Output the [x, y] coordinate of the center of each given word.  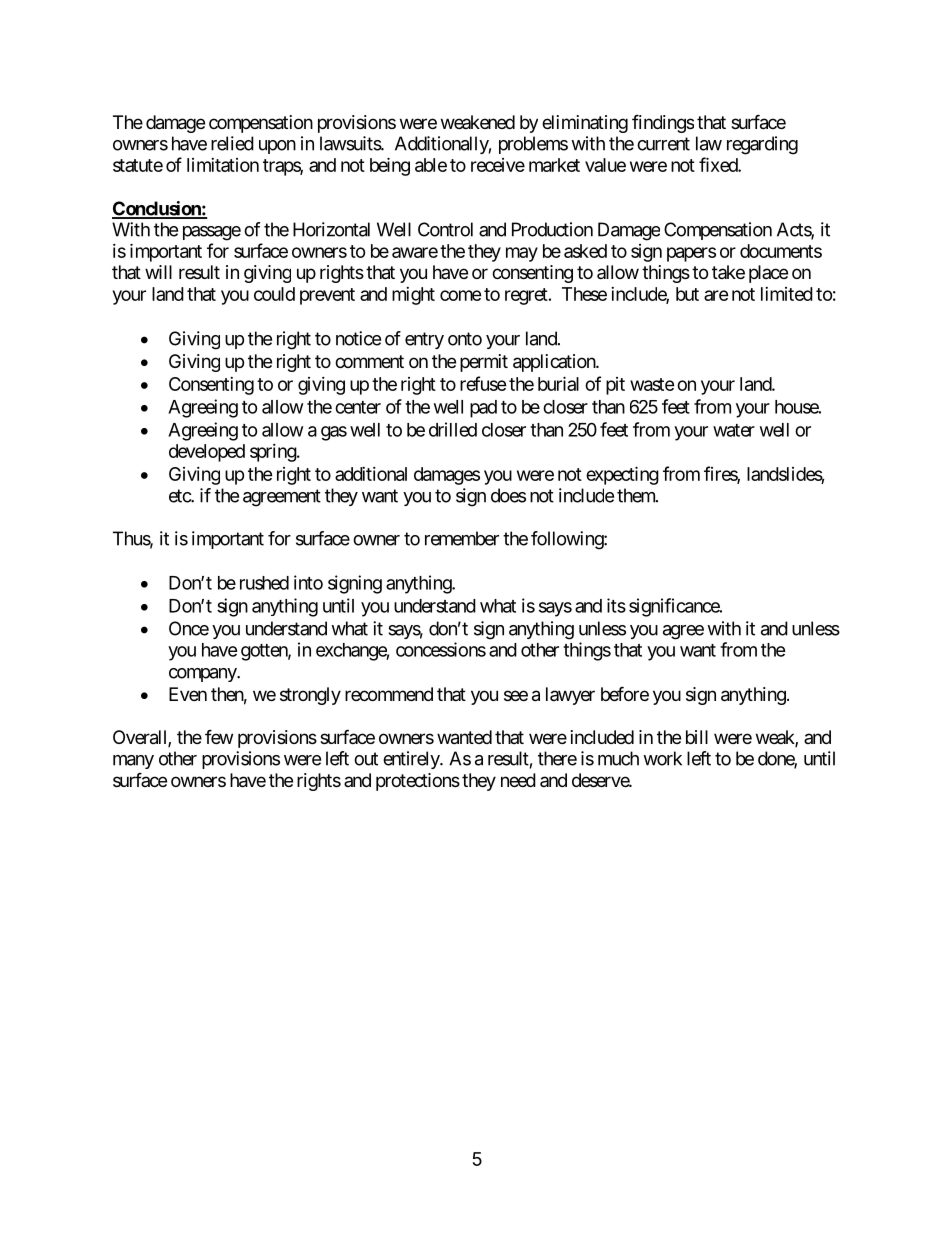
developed [207, 453]
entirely [412, 760]
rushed [264, 583]
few [219, 737]
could [274, 294]
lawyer [570, 696]
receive [498, 165]
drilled [453, 429]
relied [232, 143]
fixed [719, 164]
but [687, 294]
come [460, 295]
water [734, 430]
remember [462, 538]
